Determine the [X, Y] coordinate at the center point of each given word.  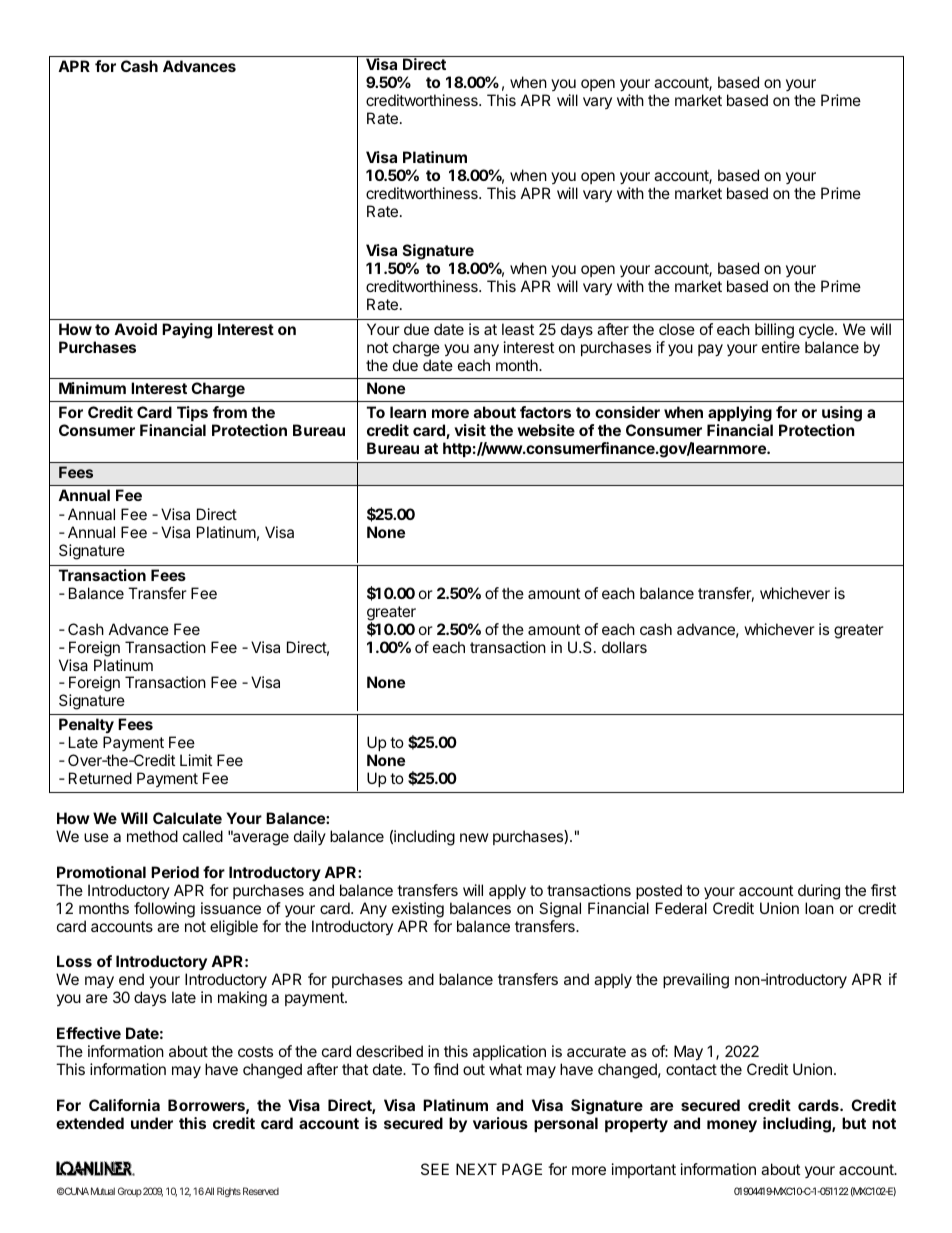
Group [130, 1192]
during [819, 892]
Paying [187, 331]
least [518, 329]
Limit [196, 760]
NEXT [476, 1169]
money [732, 1126]
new [474, 837]
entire [781, 347]
